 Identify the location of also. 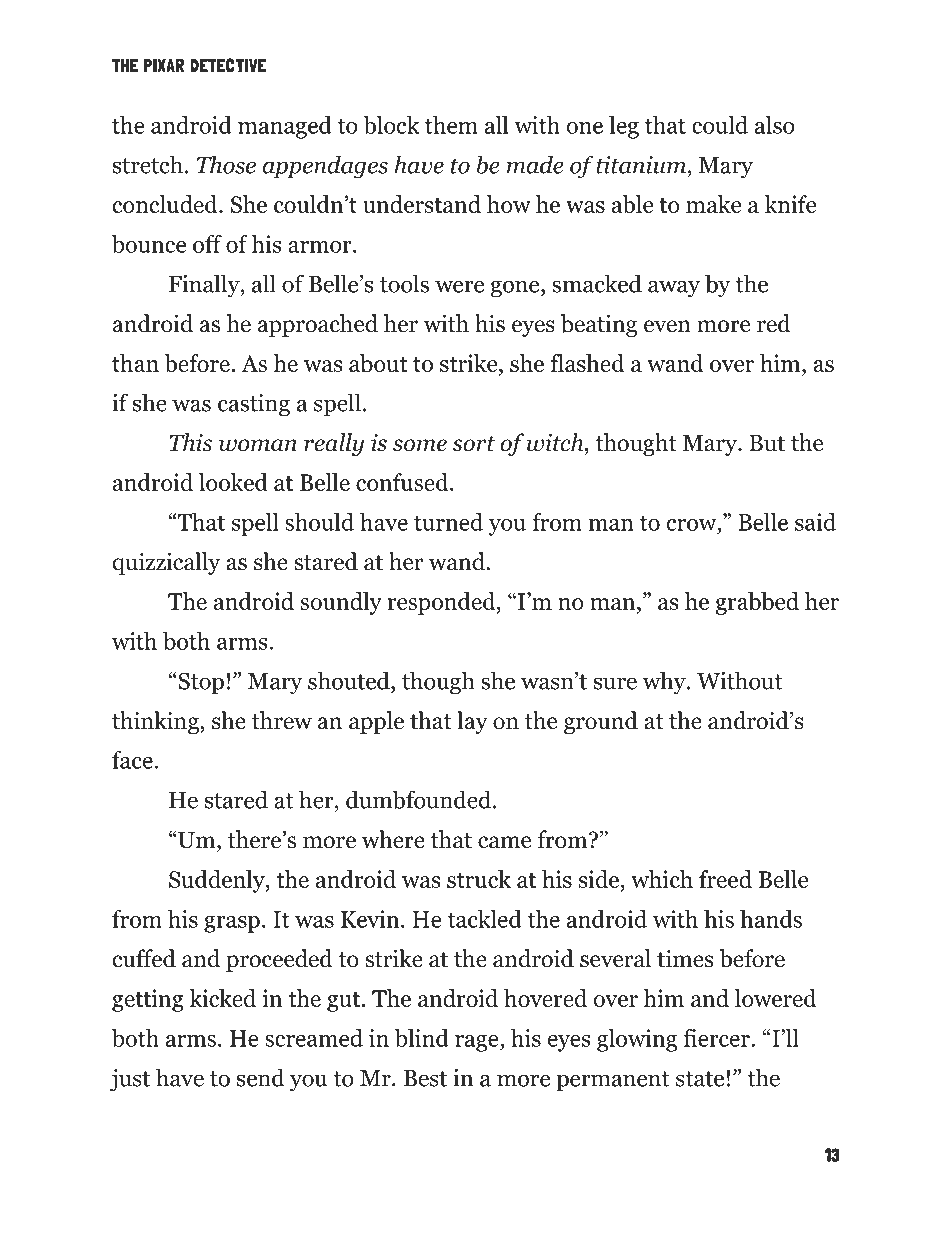
(775, 125).
